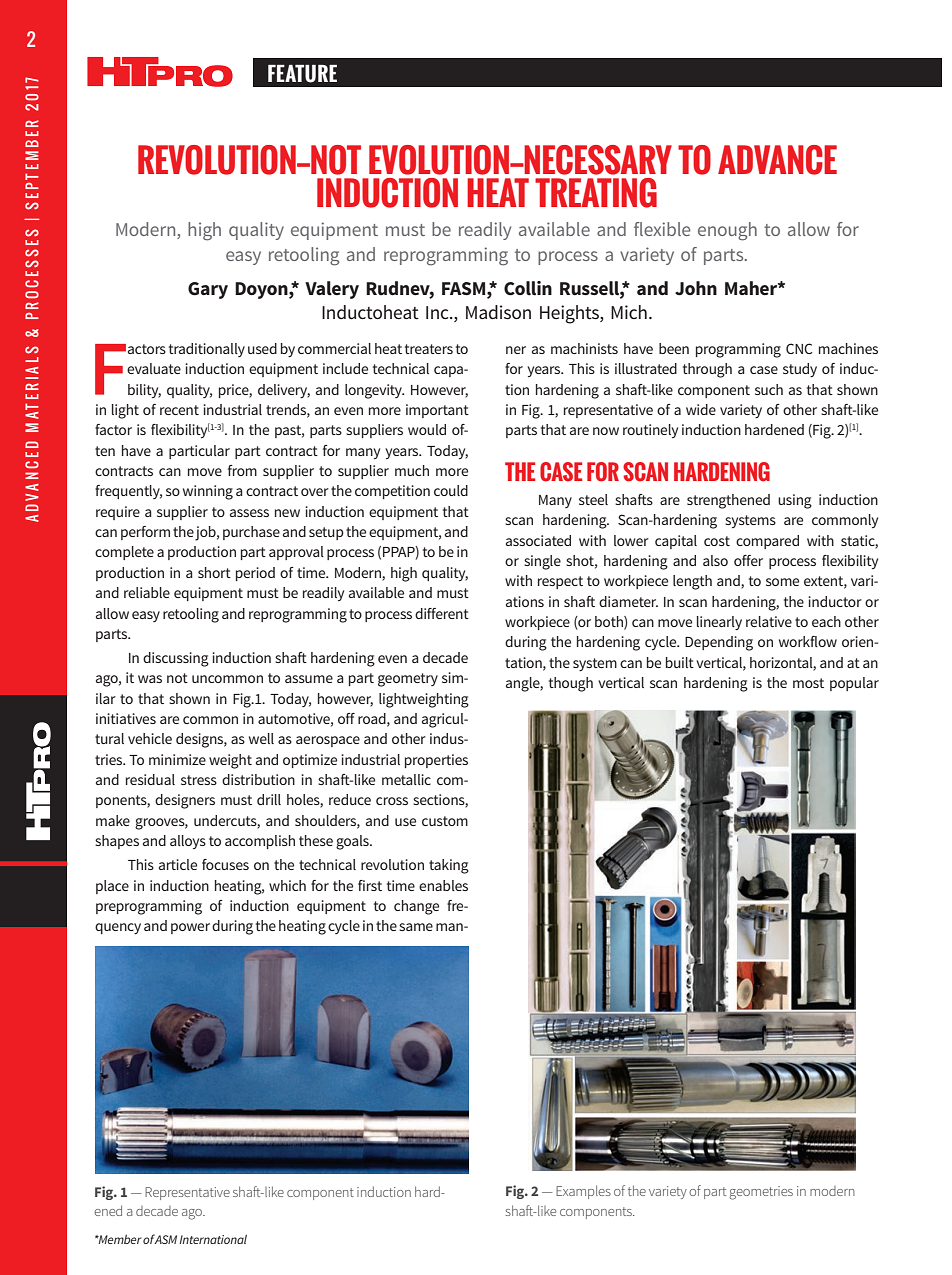  I want to click on different, so click(442, 613).
